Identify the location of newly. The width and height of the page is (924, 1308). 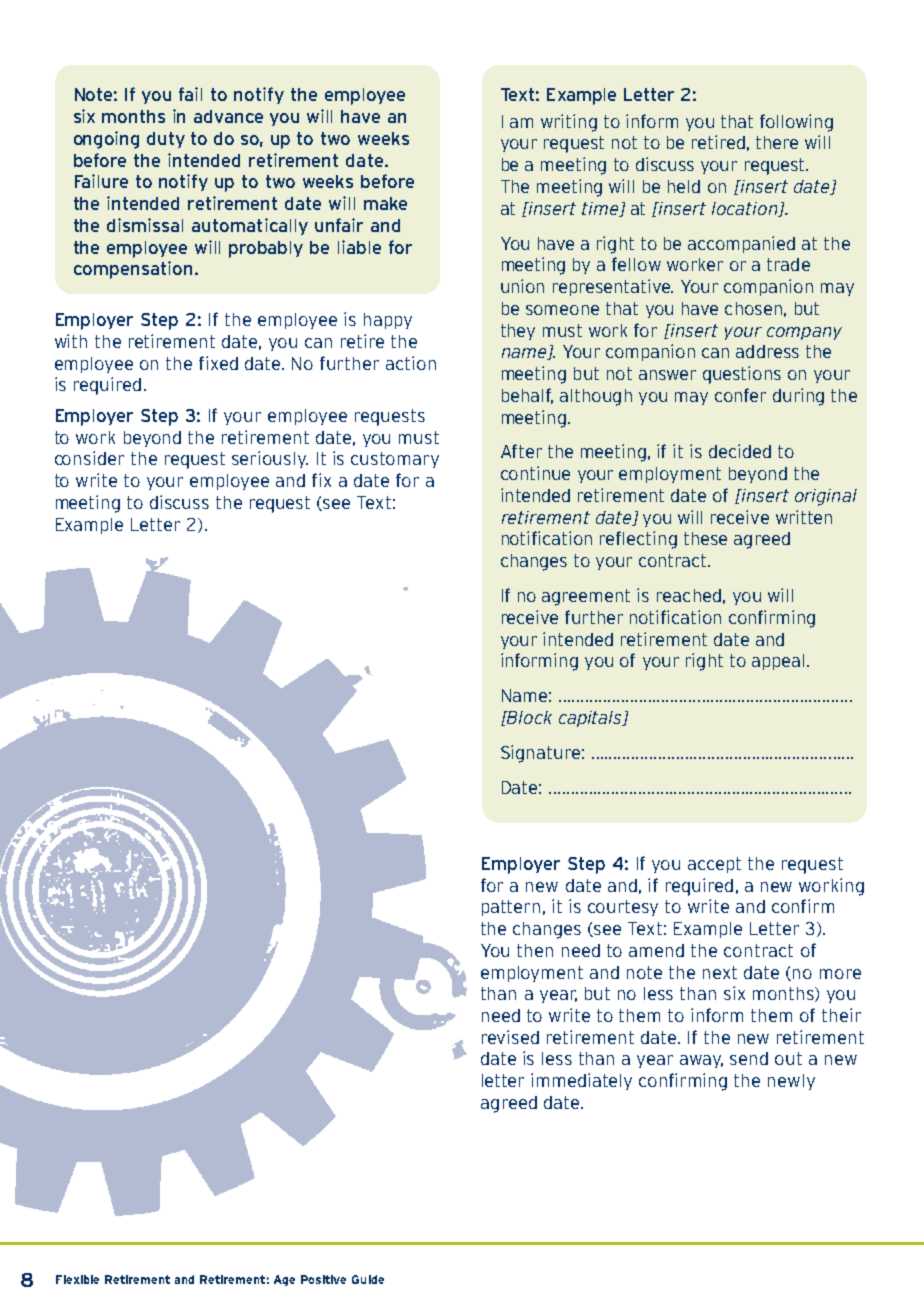
(791, 1082).
